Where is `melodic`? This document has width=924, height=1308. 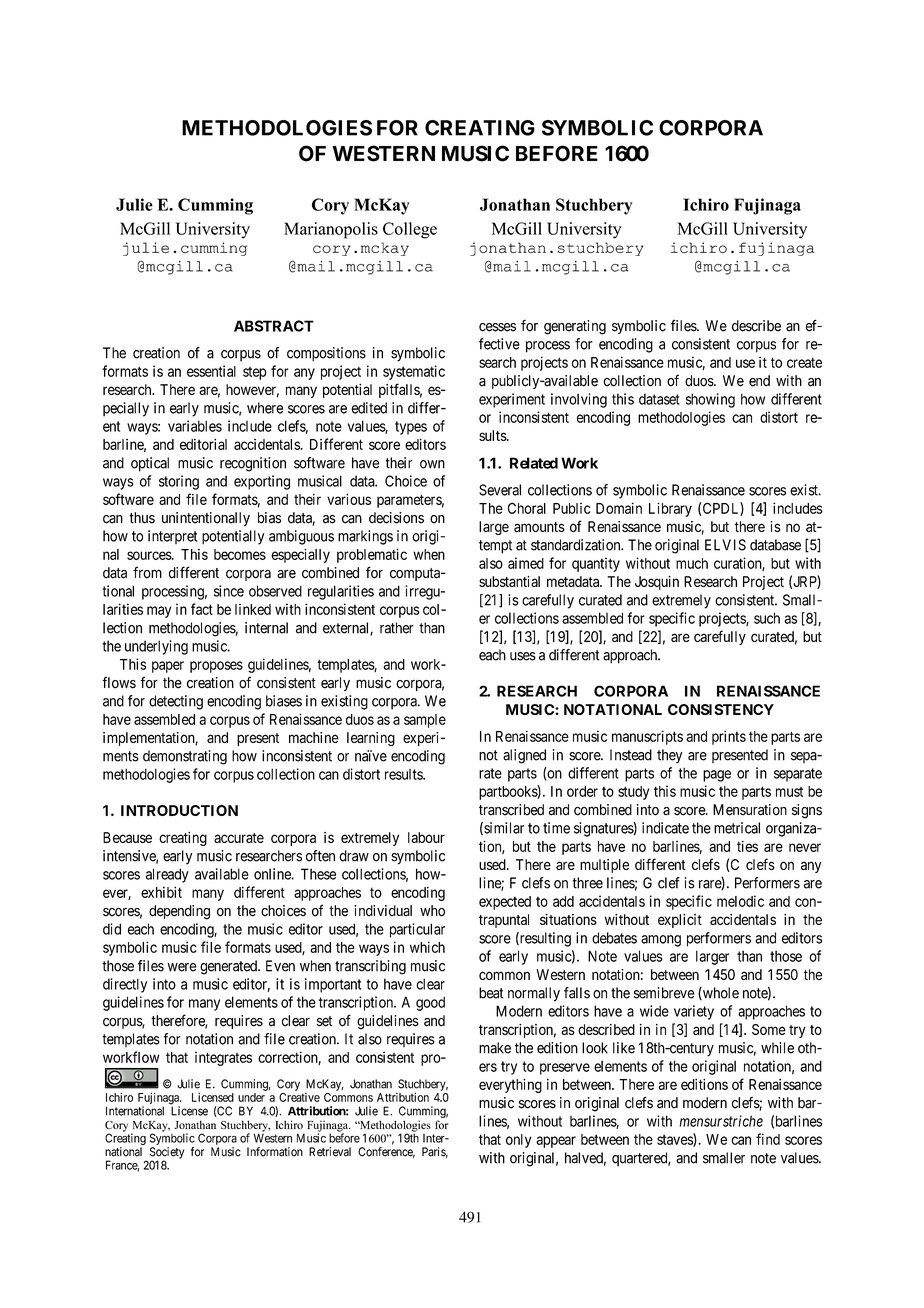 melodic is located at coordinates (740, 901).
